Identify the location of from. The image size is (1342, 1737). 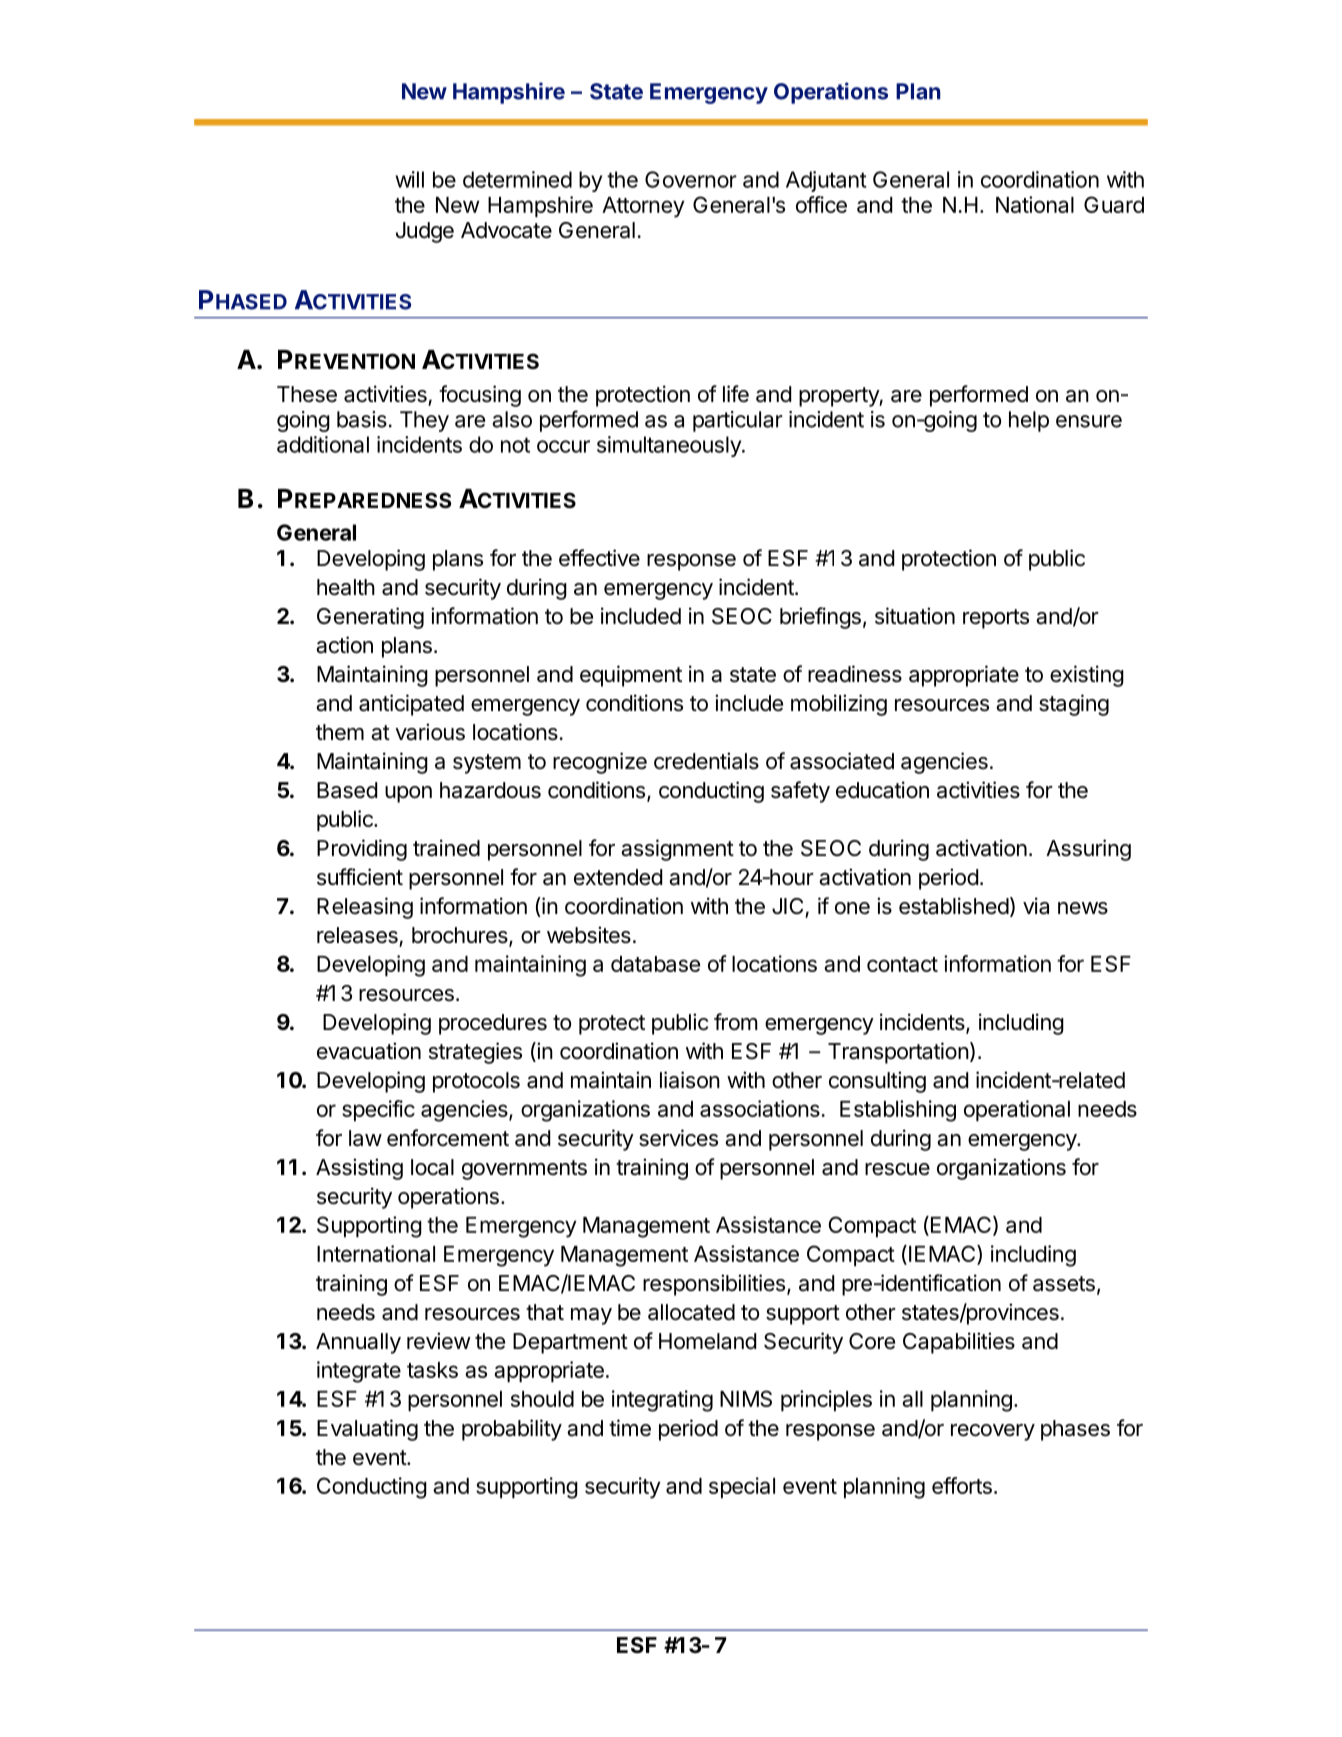
(736, 1022).
